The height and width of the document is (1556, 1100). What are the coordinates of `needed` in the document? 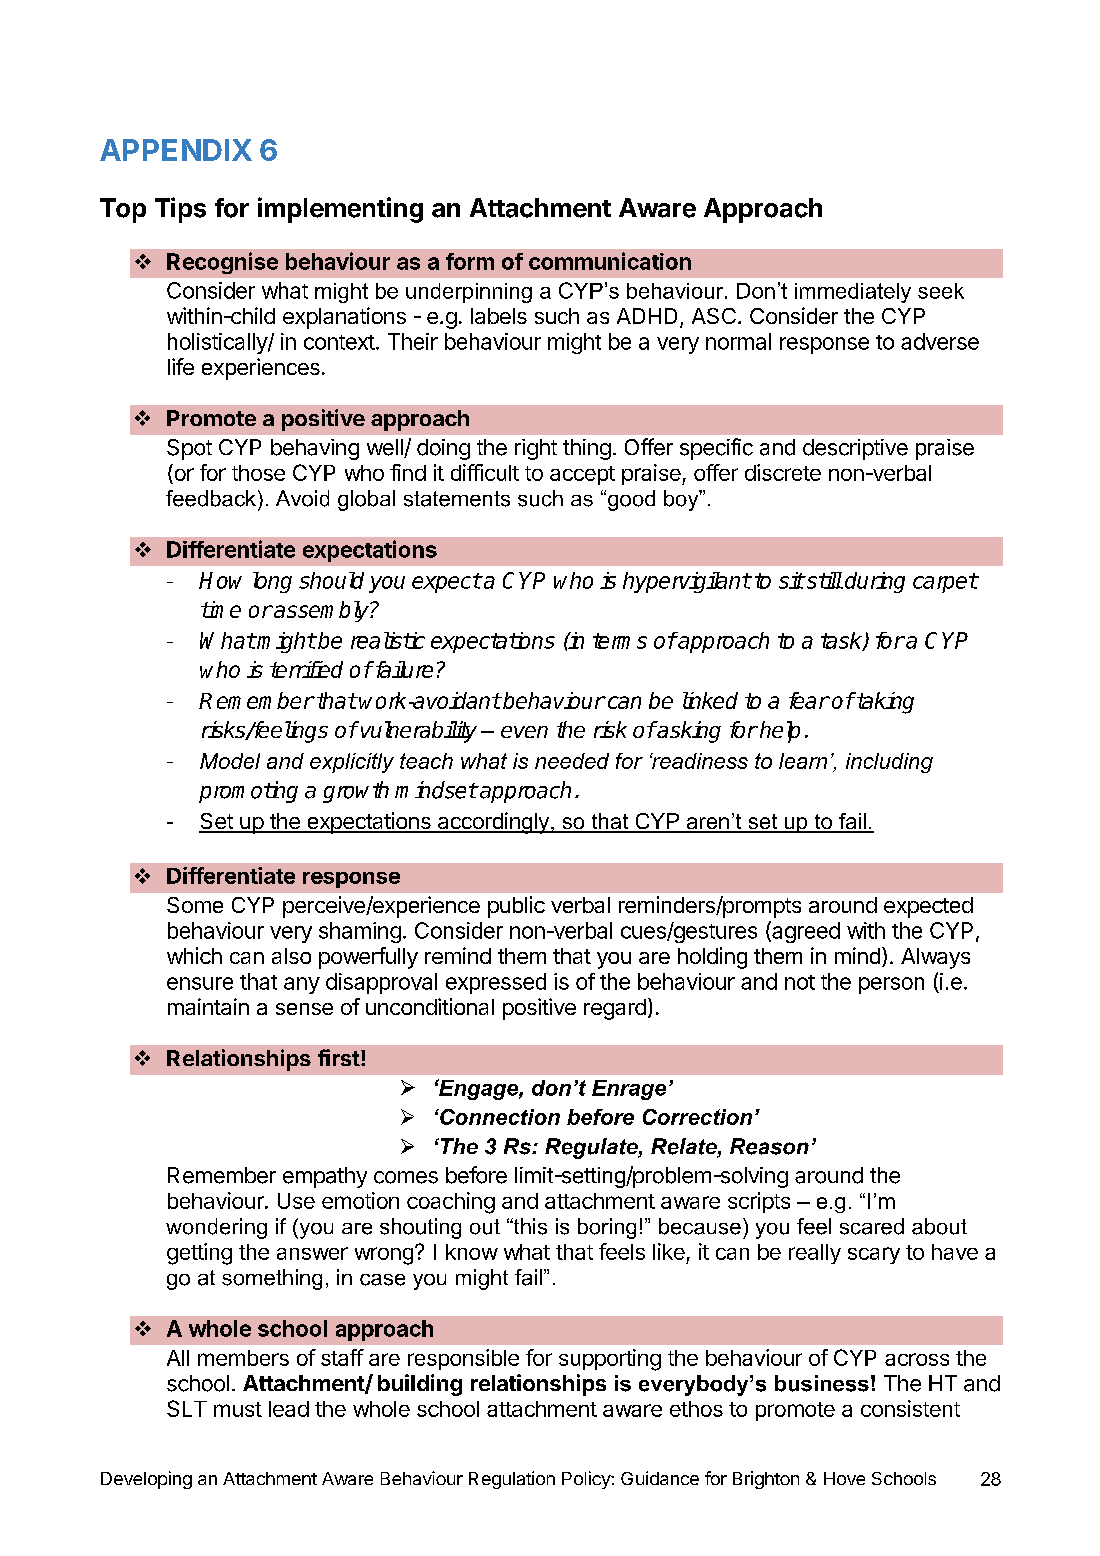 It's located at (572, 761).
